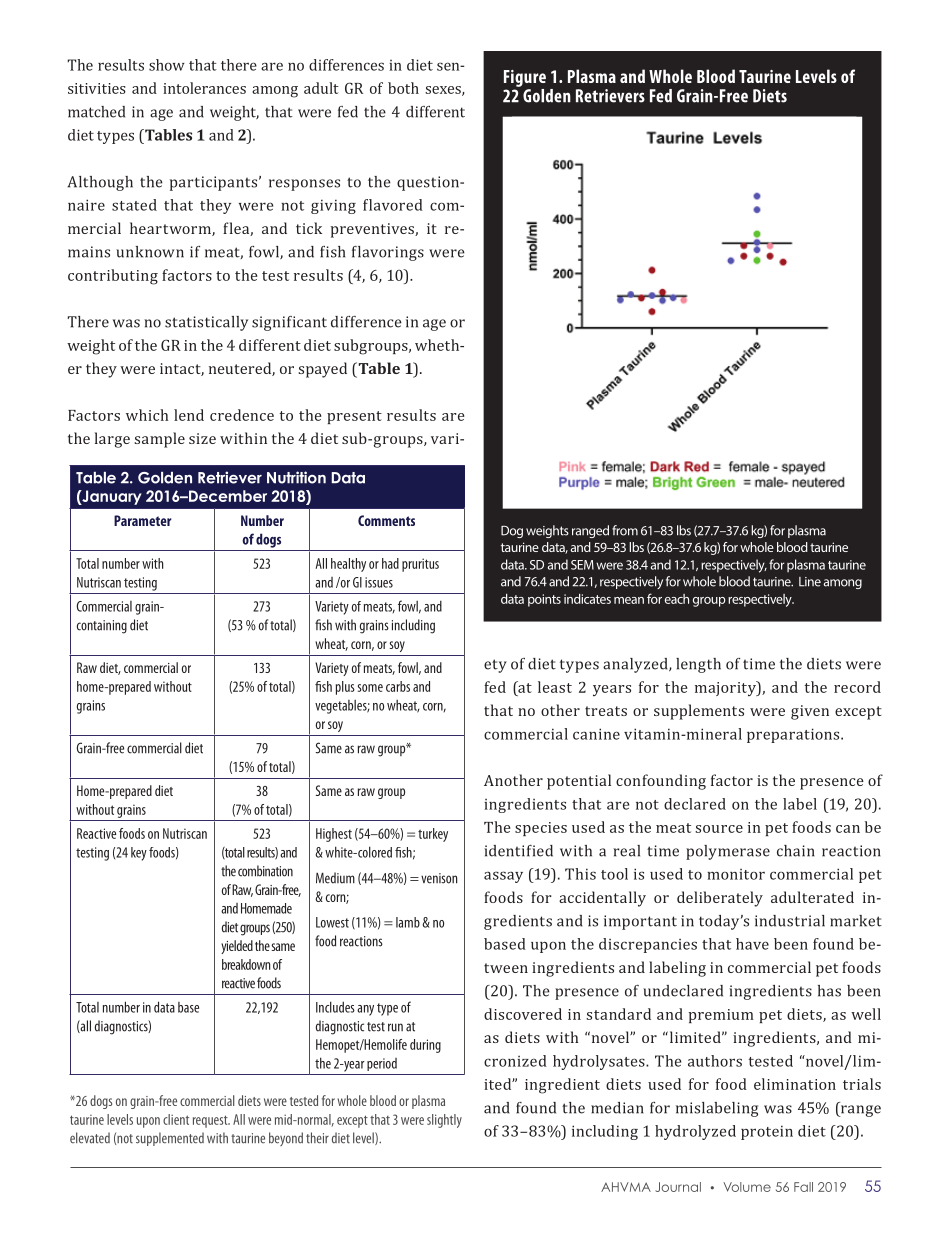 Image resolution: width=952 pixels, height=1233 pixels. Describe the element at coordinates (544, 600) in the image. I see `points` at that location.
